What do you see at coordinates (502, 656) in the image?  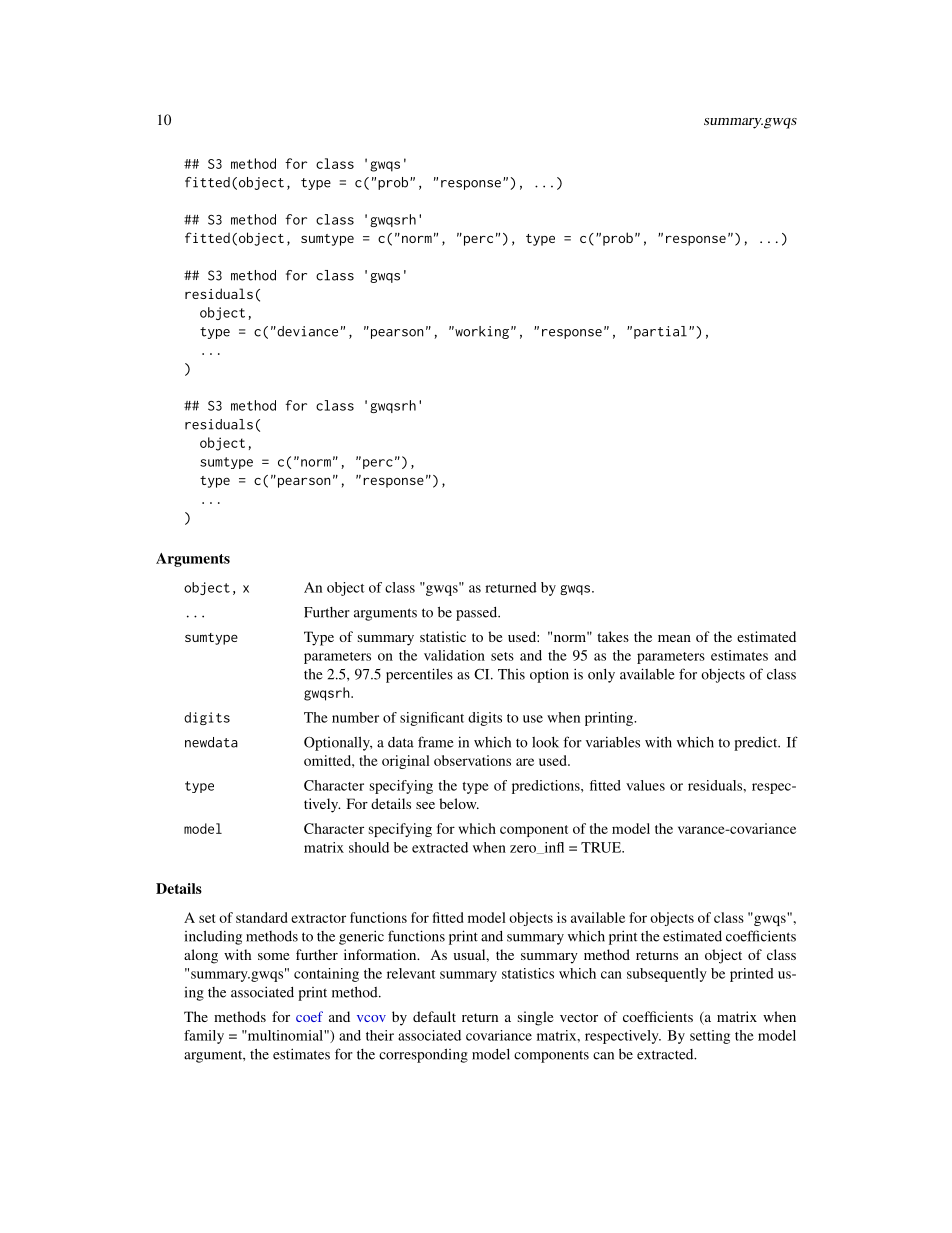 I see `sets` at bounding box center [502, 656].
